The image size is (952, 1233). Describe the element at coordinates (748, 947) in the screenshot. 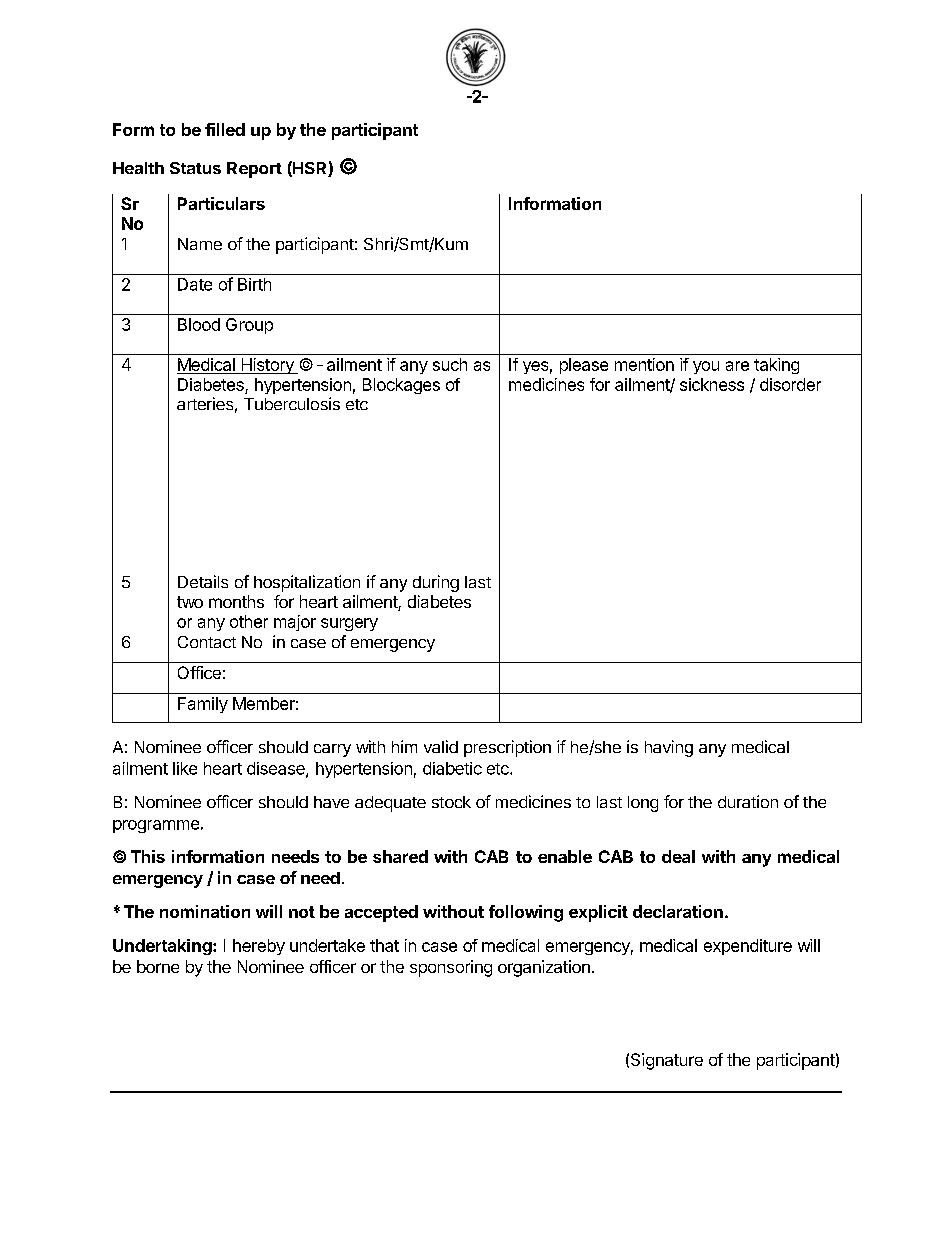

I see `expenditure` at that location.
